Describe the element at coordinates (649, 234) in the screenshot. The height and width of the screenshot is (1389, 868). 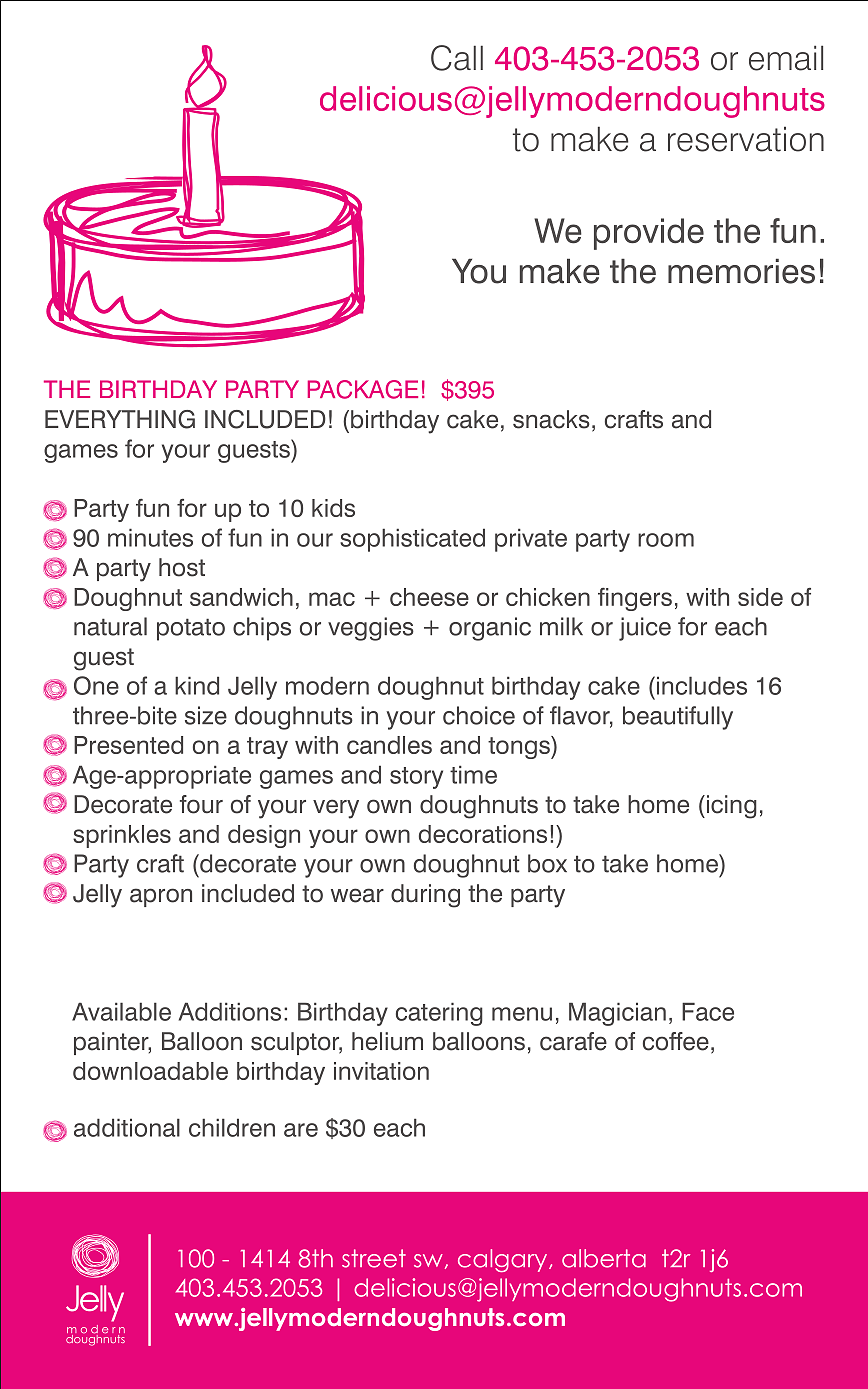
I see `provide` at that location.
